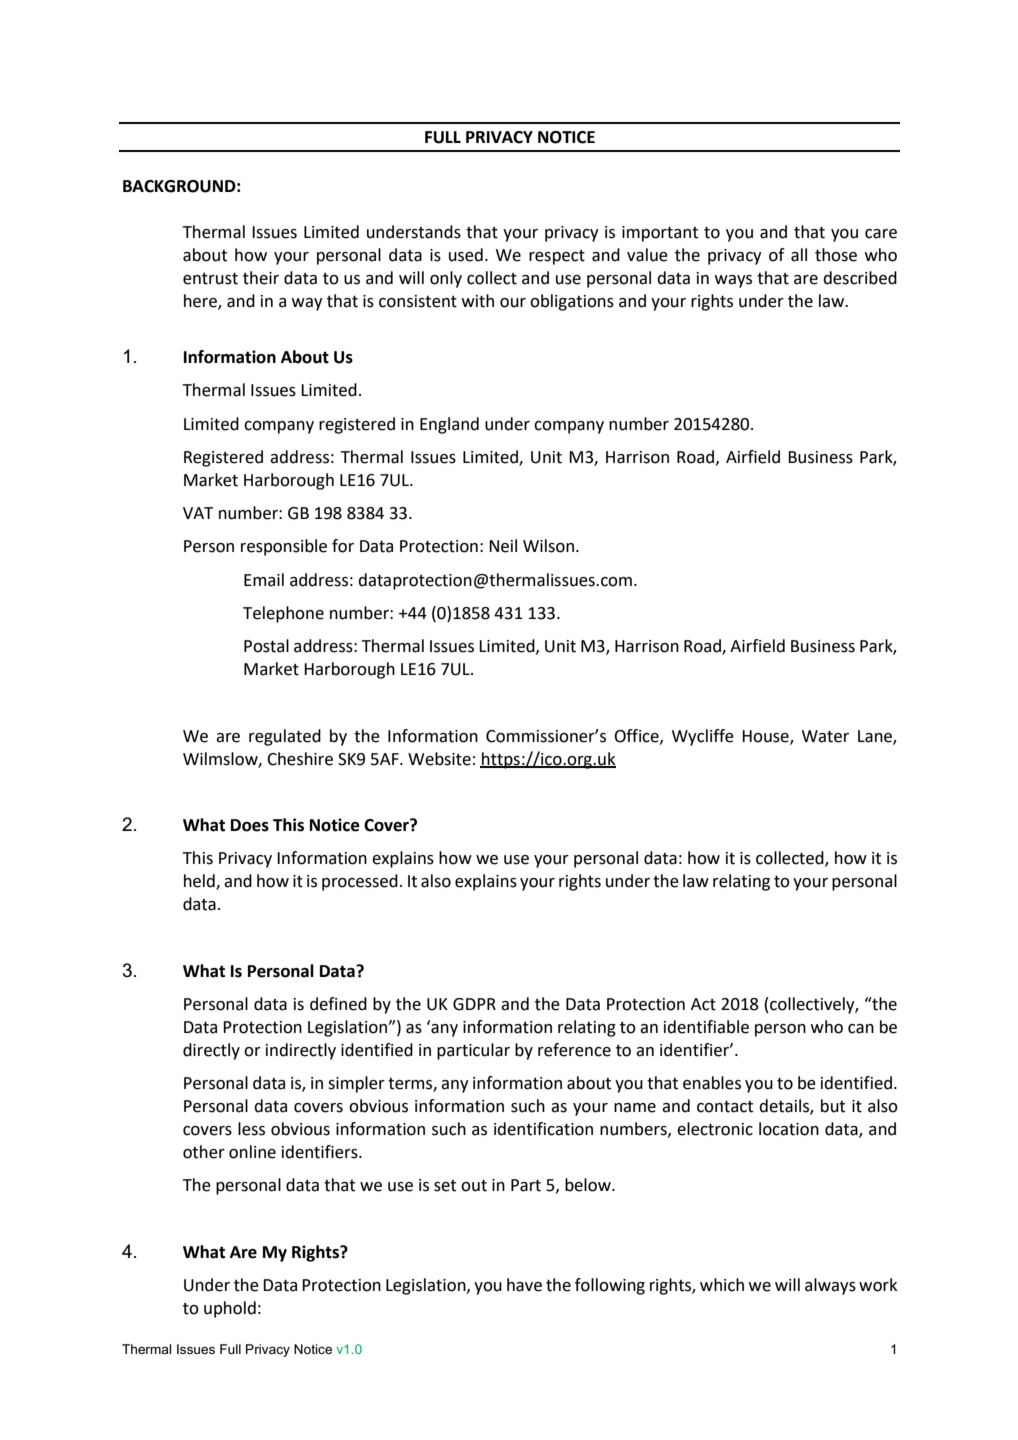  Describe the element at coordinates (861, 1029) in the image. I see `can` at that location.
